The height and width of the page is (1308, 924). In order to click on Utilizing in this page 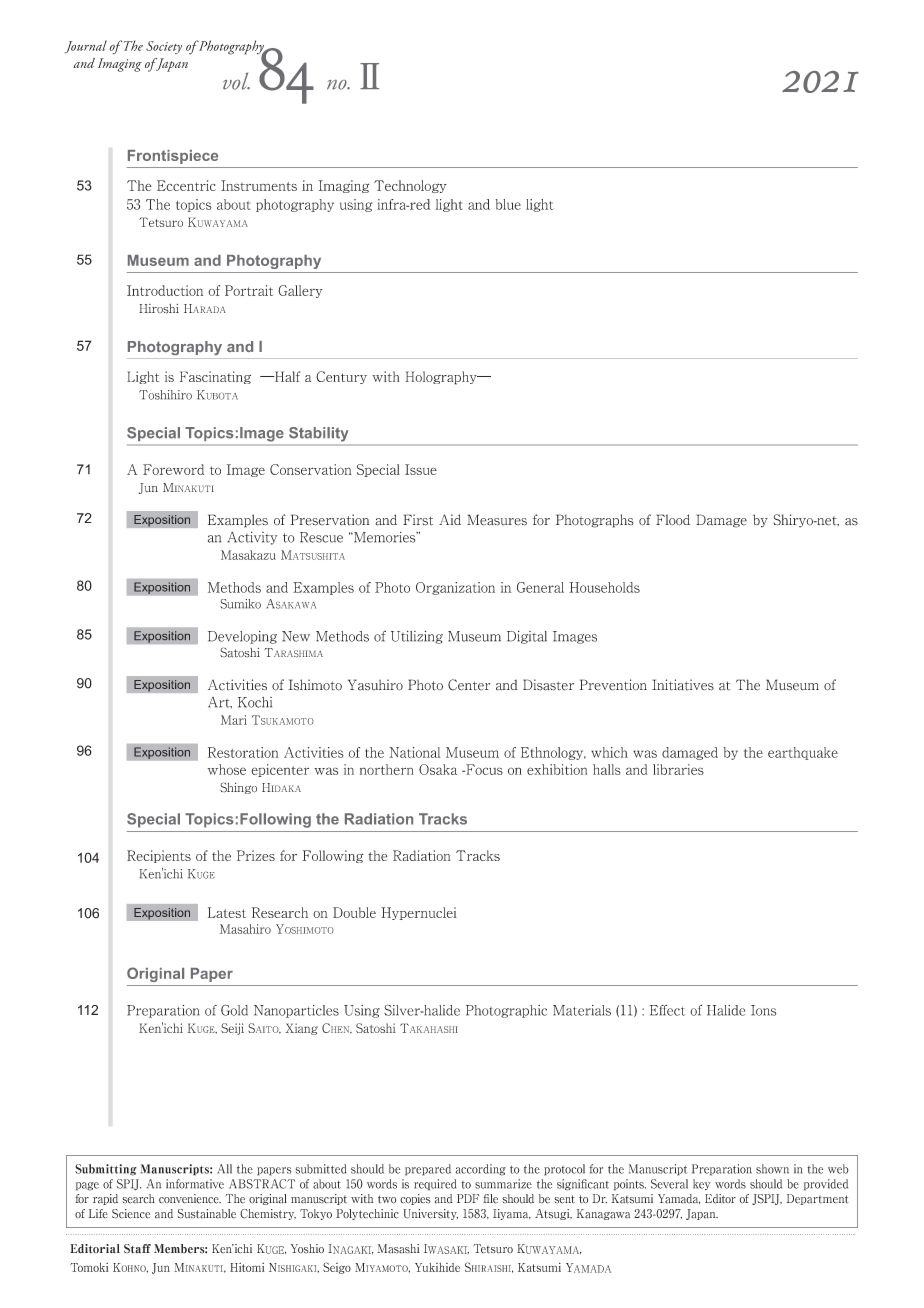, I will do `click(417, 637)`.
